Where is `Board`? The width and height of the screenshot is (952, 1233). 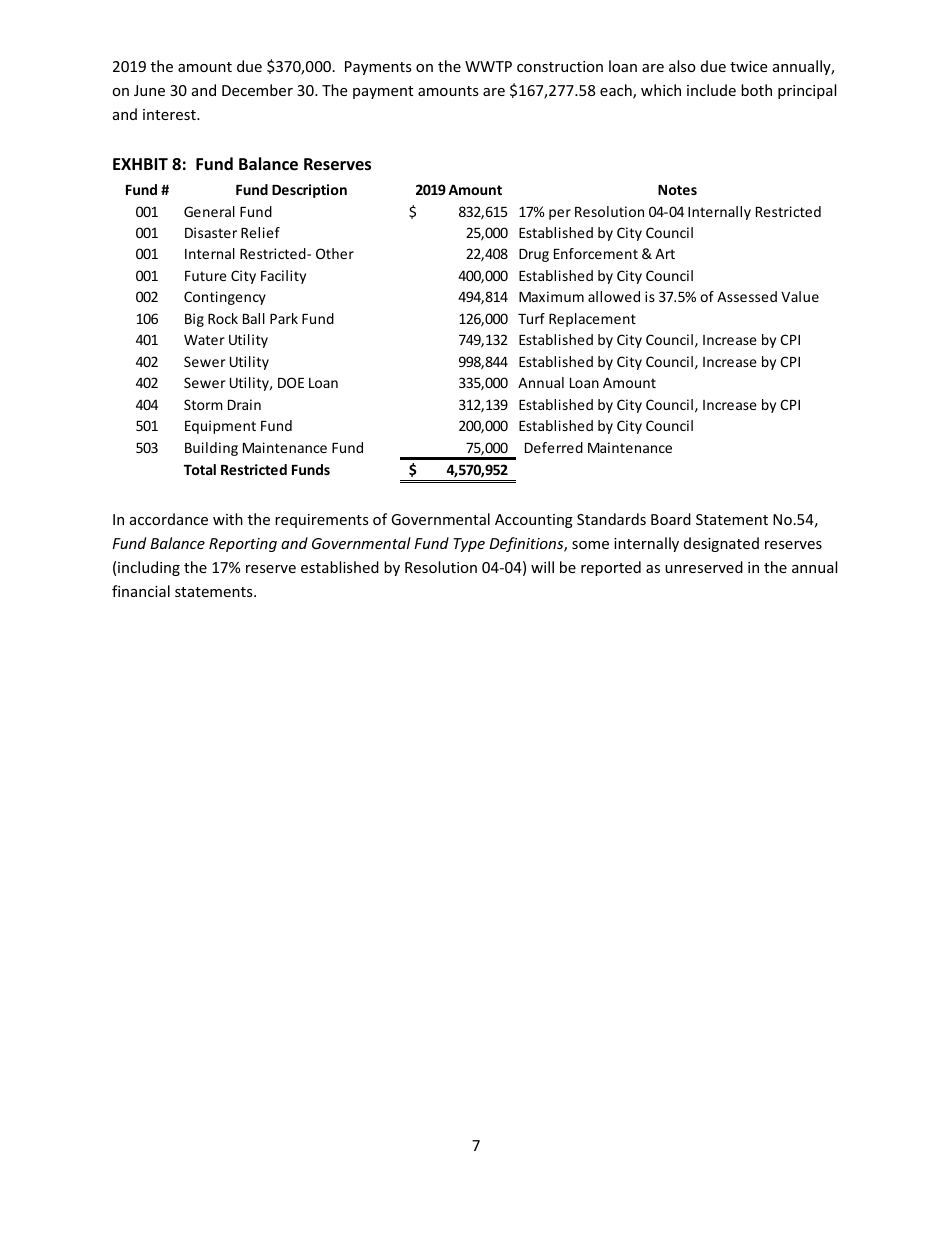 Board is located at coordinates (671, 519).
